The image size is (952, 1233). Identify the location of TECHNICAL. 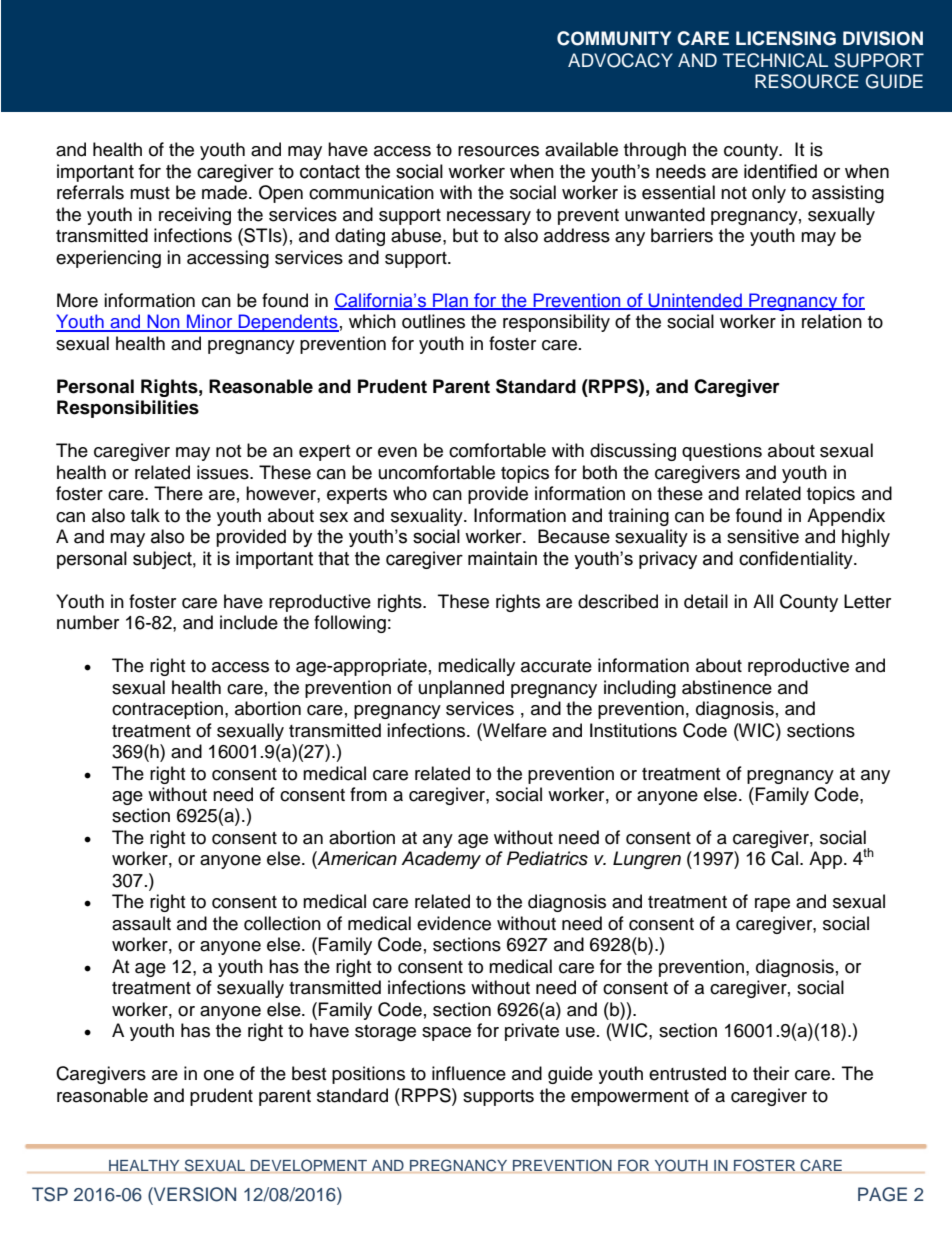
(775, 60).
